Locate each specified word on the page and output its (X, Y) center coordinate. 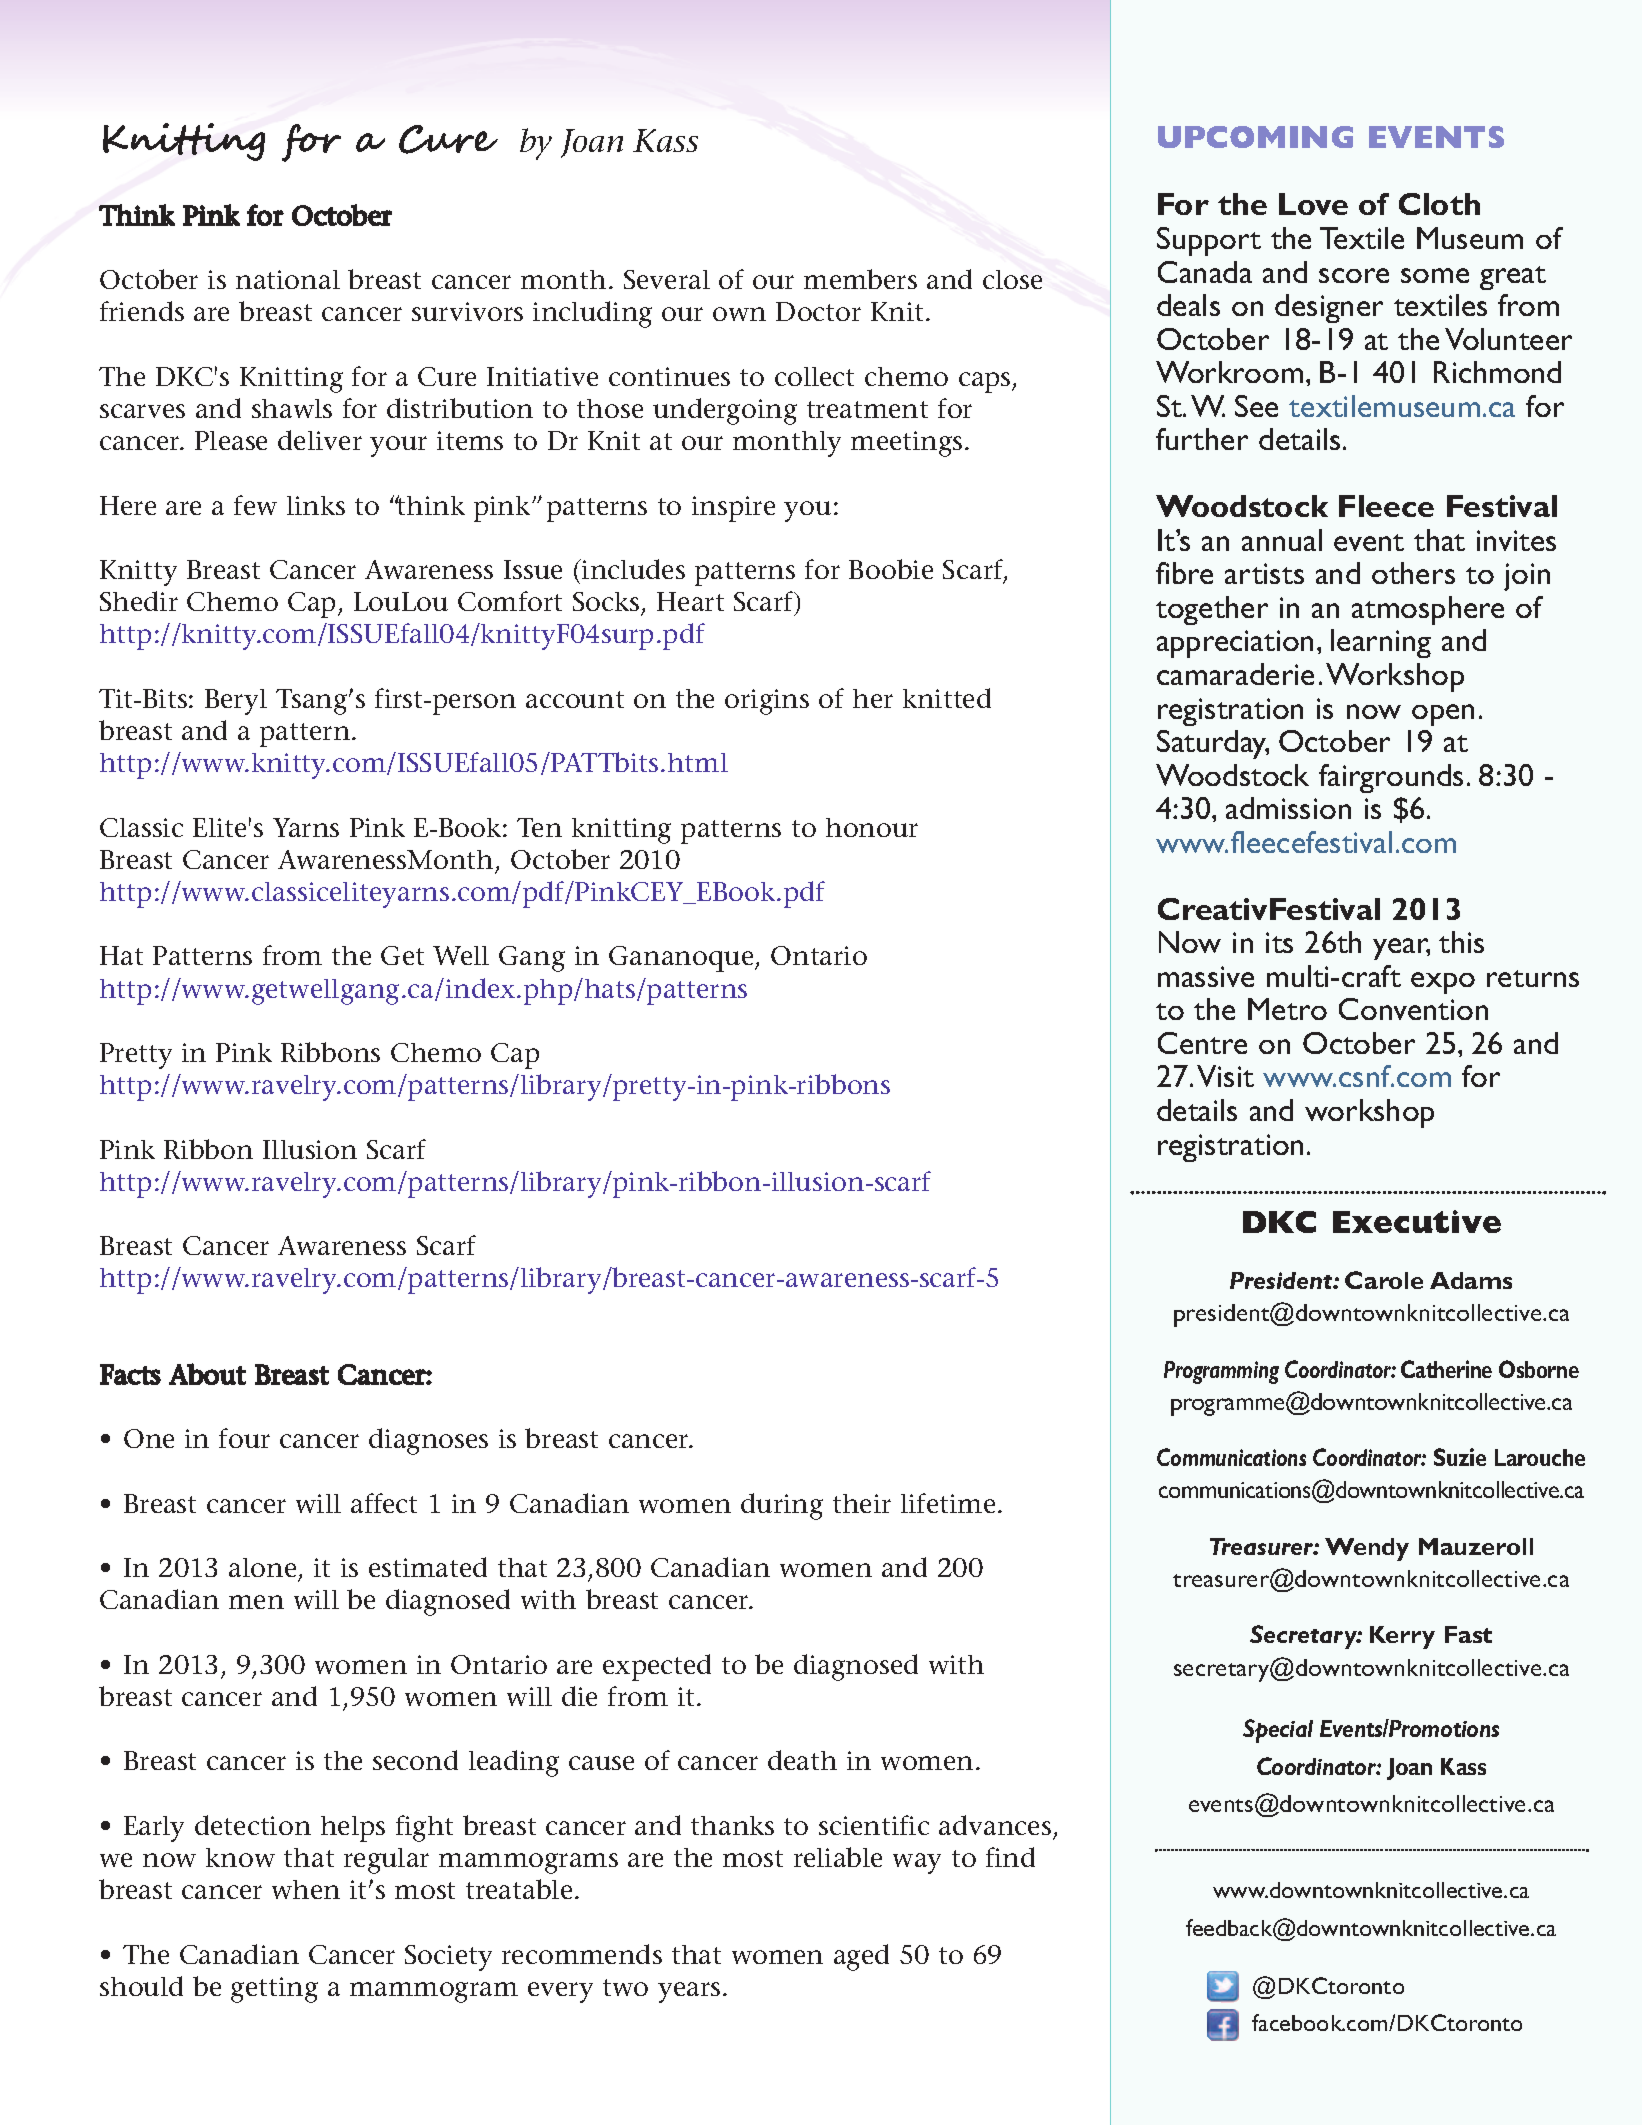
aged (861, 1957)
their (862, 1503)
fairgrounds (1391, 778)
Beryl (236, 702)
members (860, 279)
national (288, 279)
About (207, 1374)
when (306, 1889)
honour (872, 827)
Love (1313, 204)
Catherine (1446, 1369)
